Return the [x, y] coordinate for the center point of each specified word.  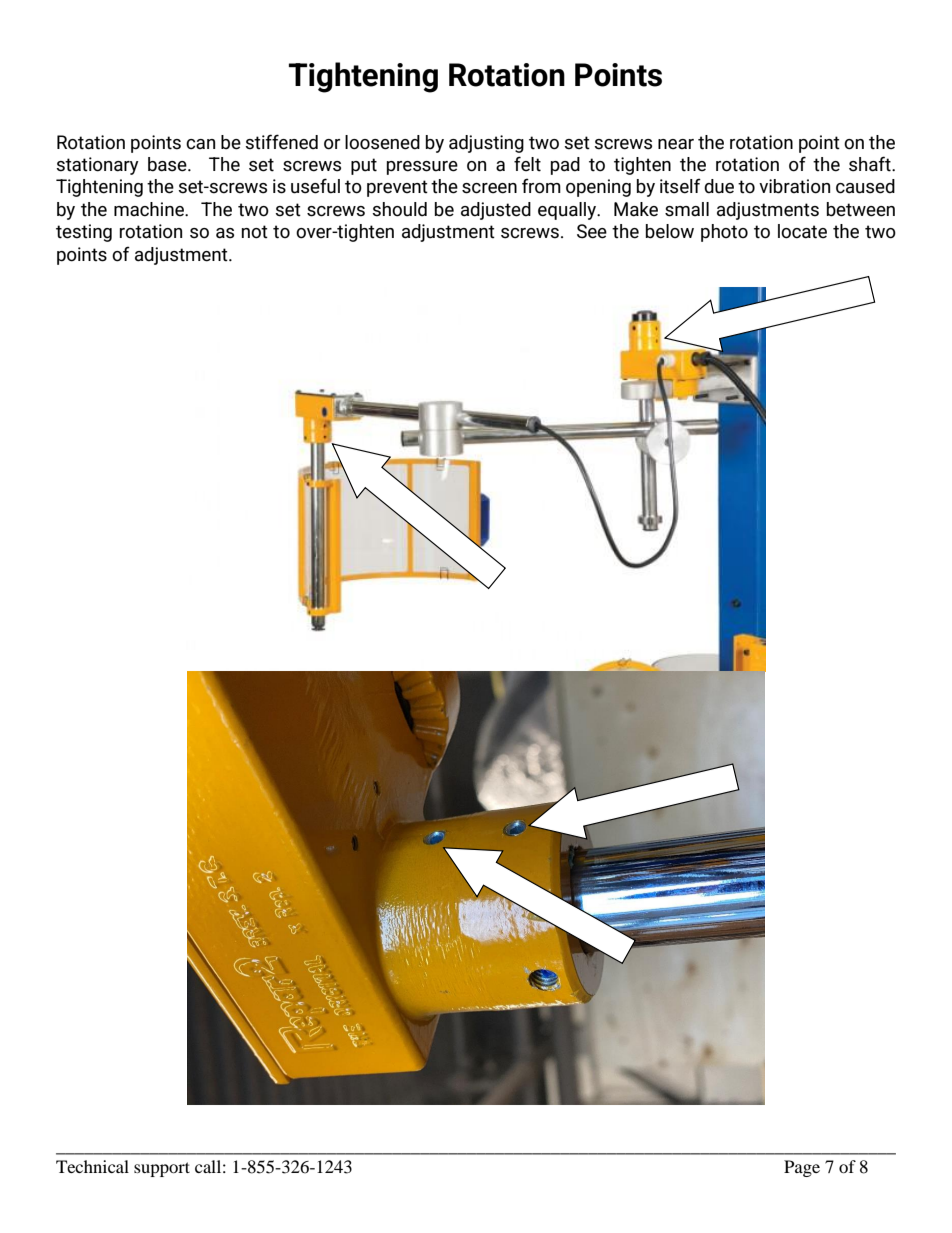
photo [724, 233]
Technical [92, 1166]
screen [489, 188]
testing [84, 233]
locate [802, 231]
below [670, 231]
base [168, 164]
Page [802, 1168]
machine [150, 209]
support [162, 1169]
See [592, 231]
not [255, 232]
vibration [794, 186]
